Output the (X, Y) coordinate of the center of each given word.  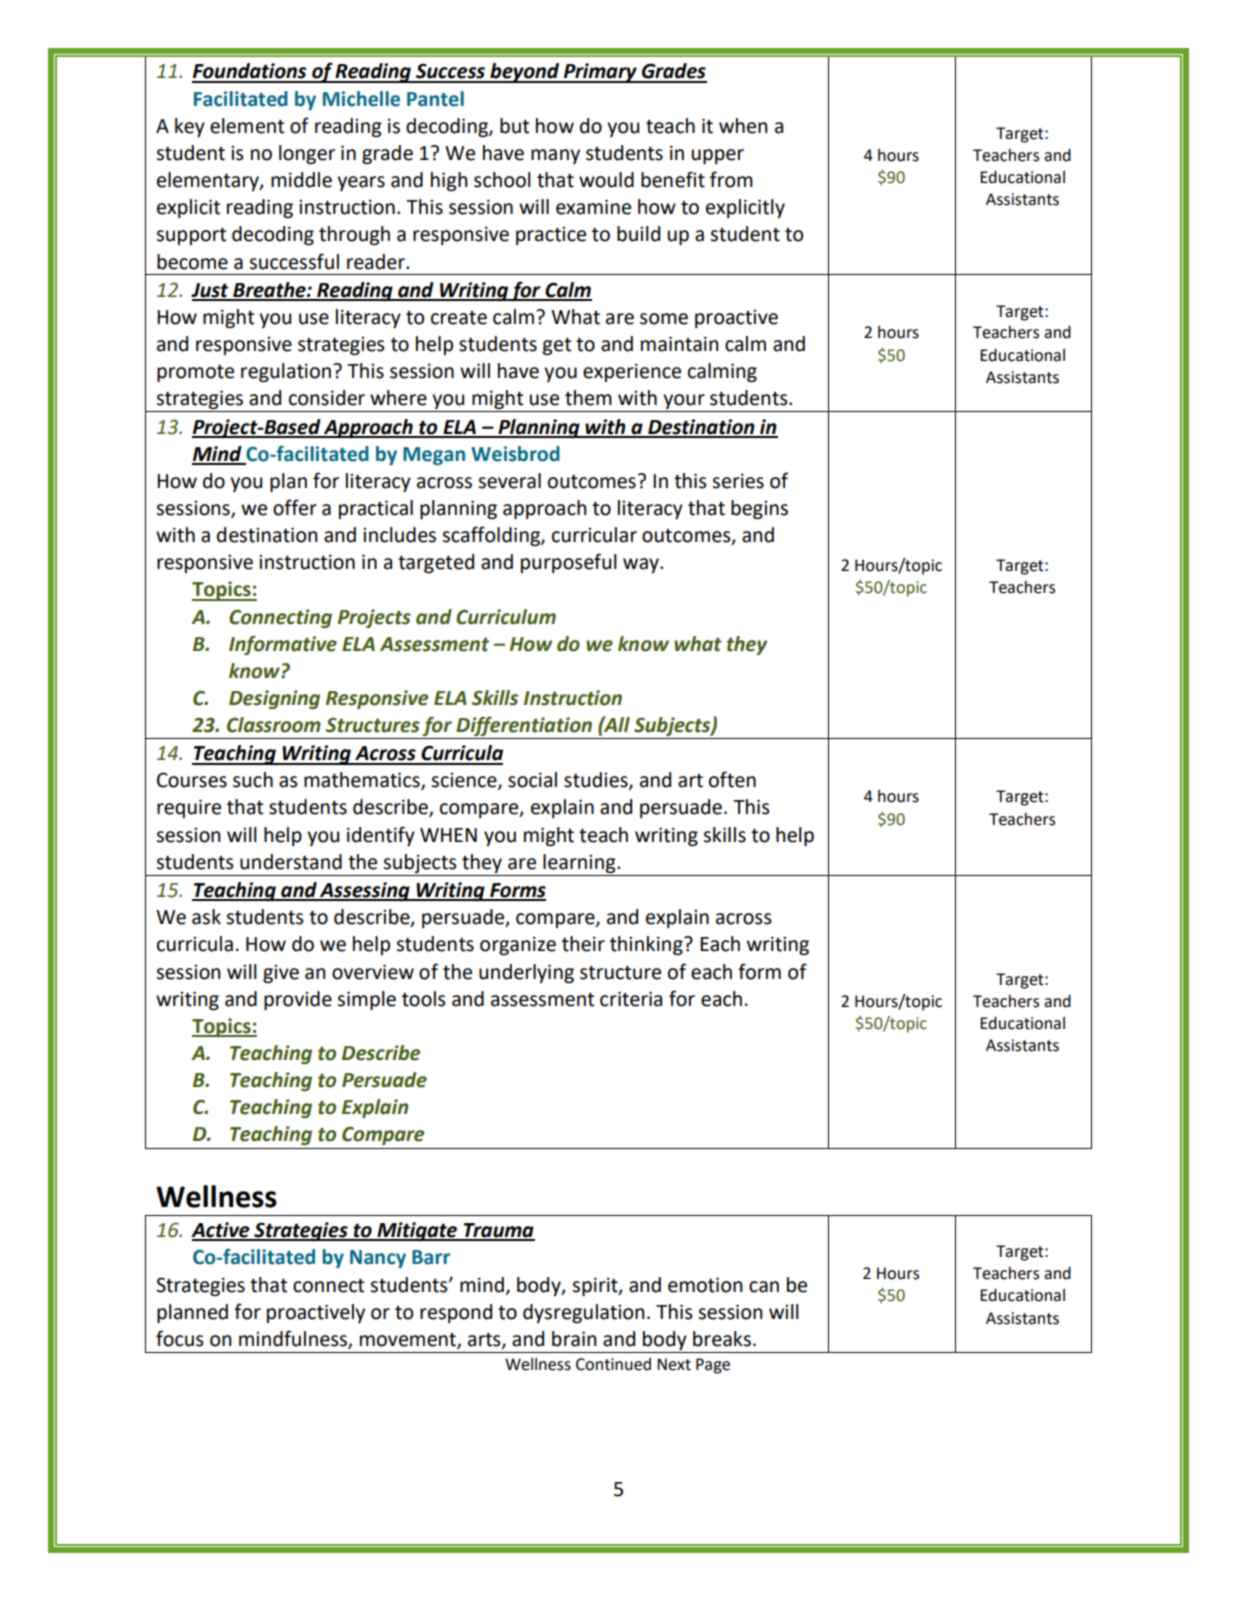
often (732, 779)
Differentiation (524, 726)
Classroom (274, 725)
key (190, 127)
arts (485, 1340)
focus (180, 1338)
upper (718, 156)
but (514, 126)
